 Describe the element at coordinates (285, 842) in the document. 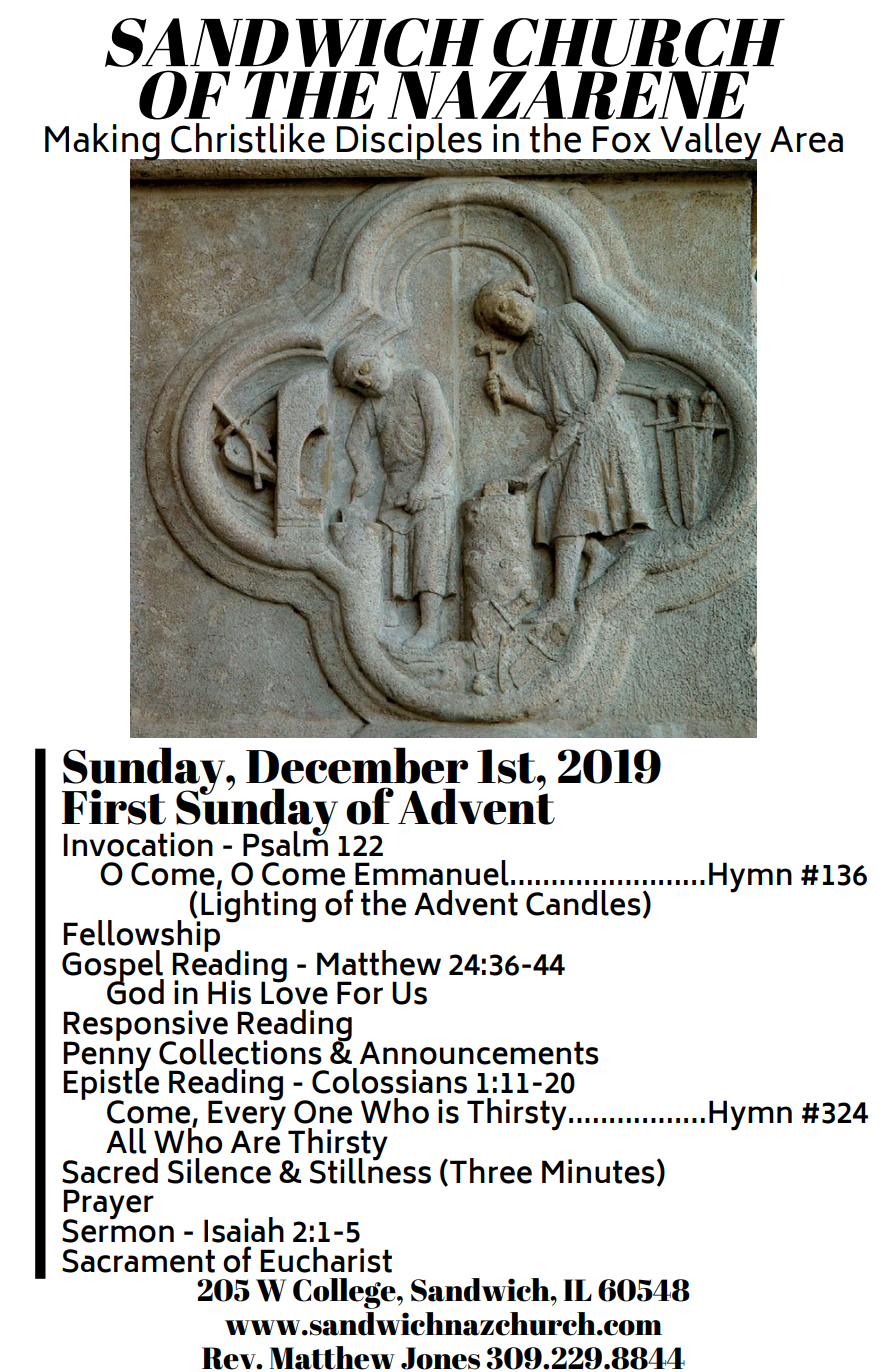

I see `Psalm` at that location.
